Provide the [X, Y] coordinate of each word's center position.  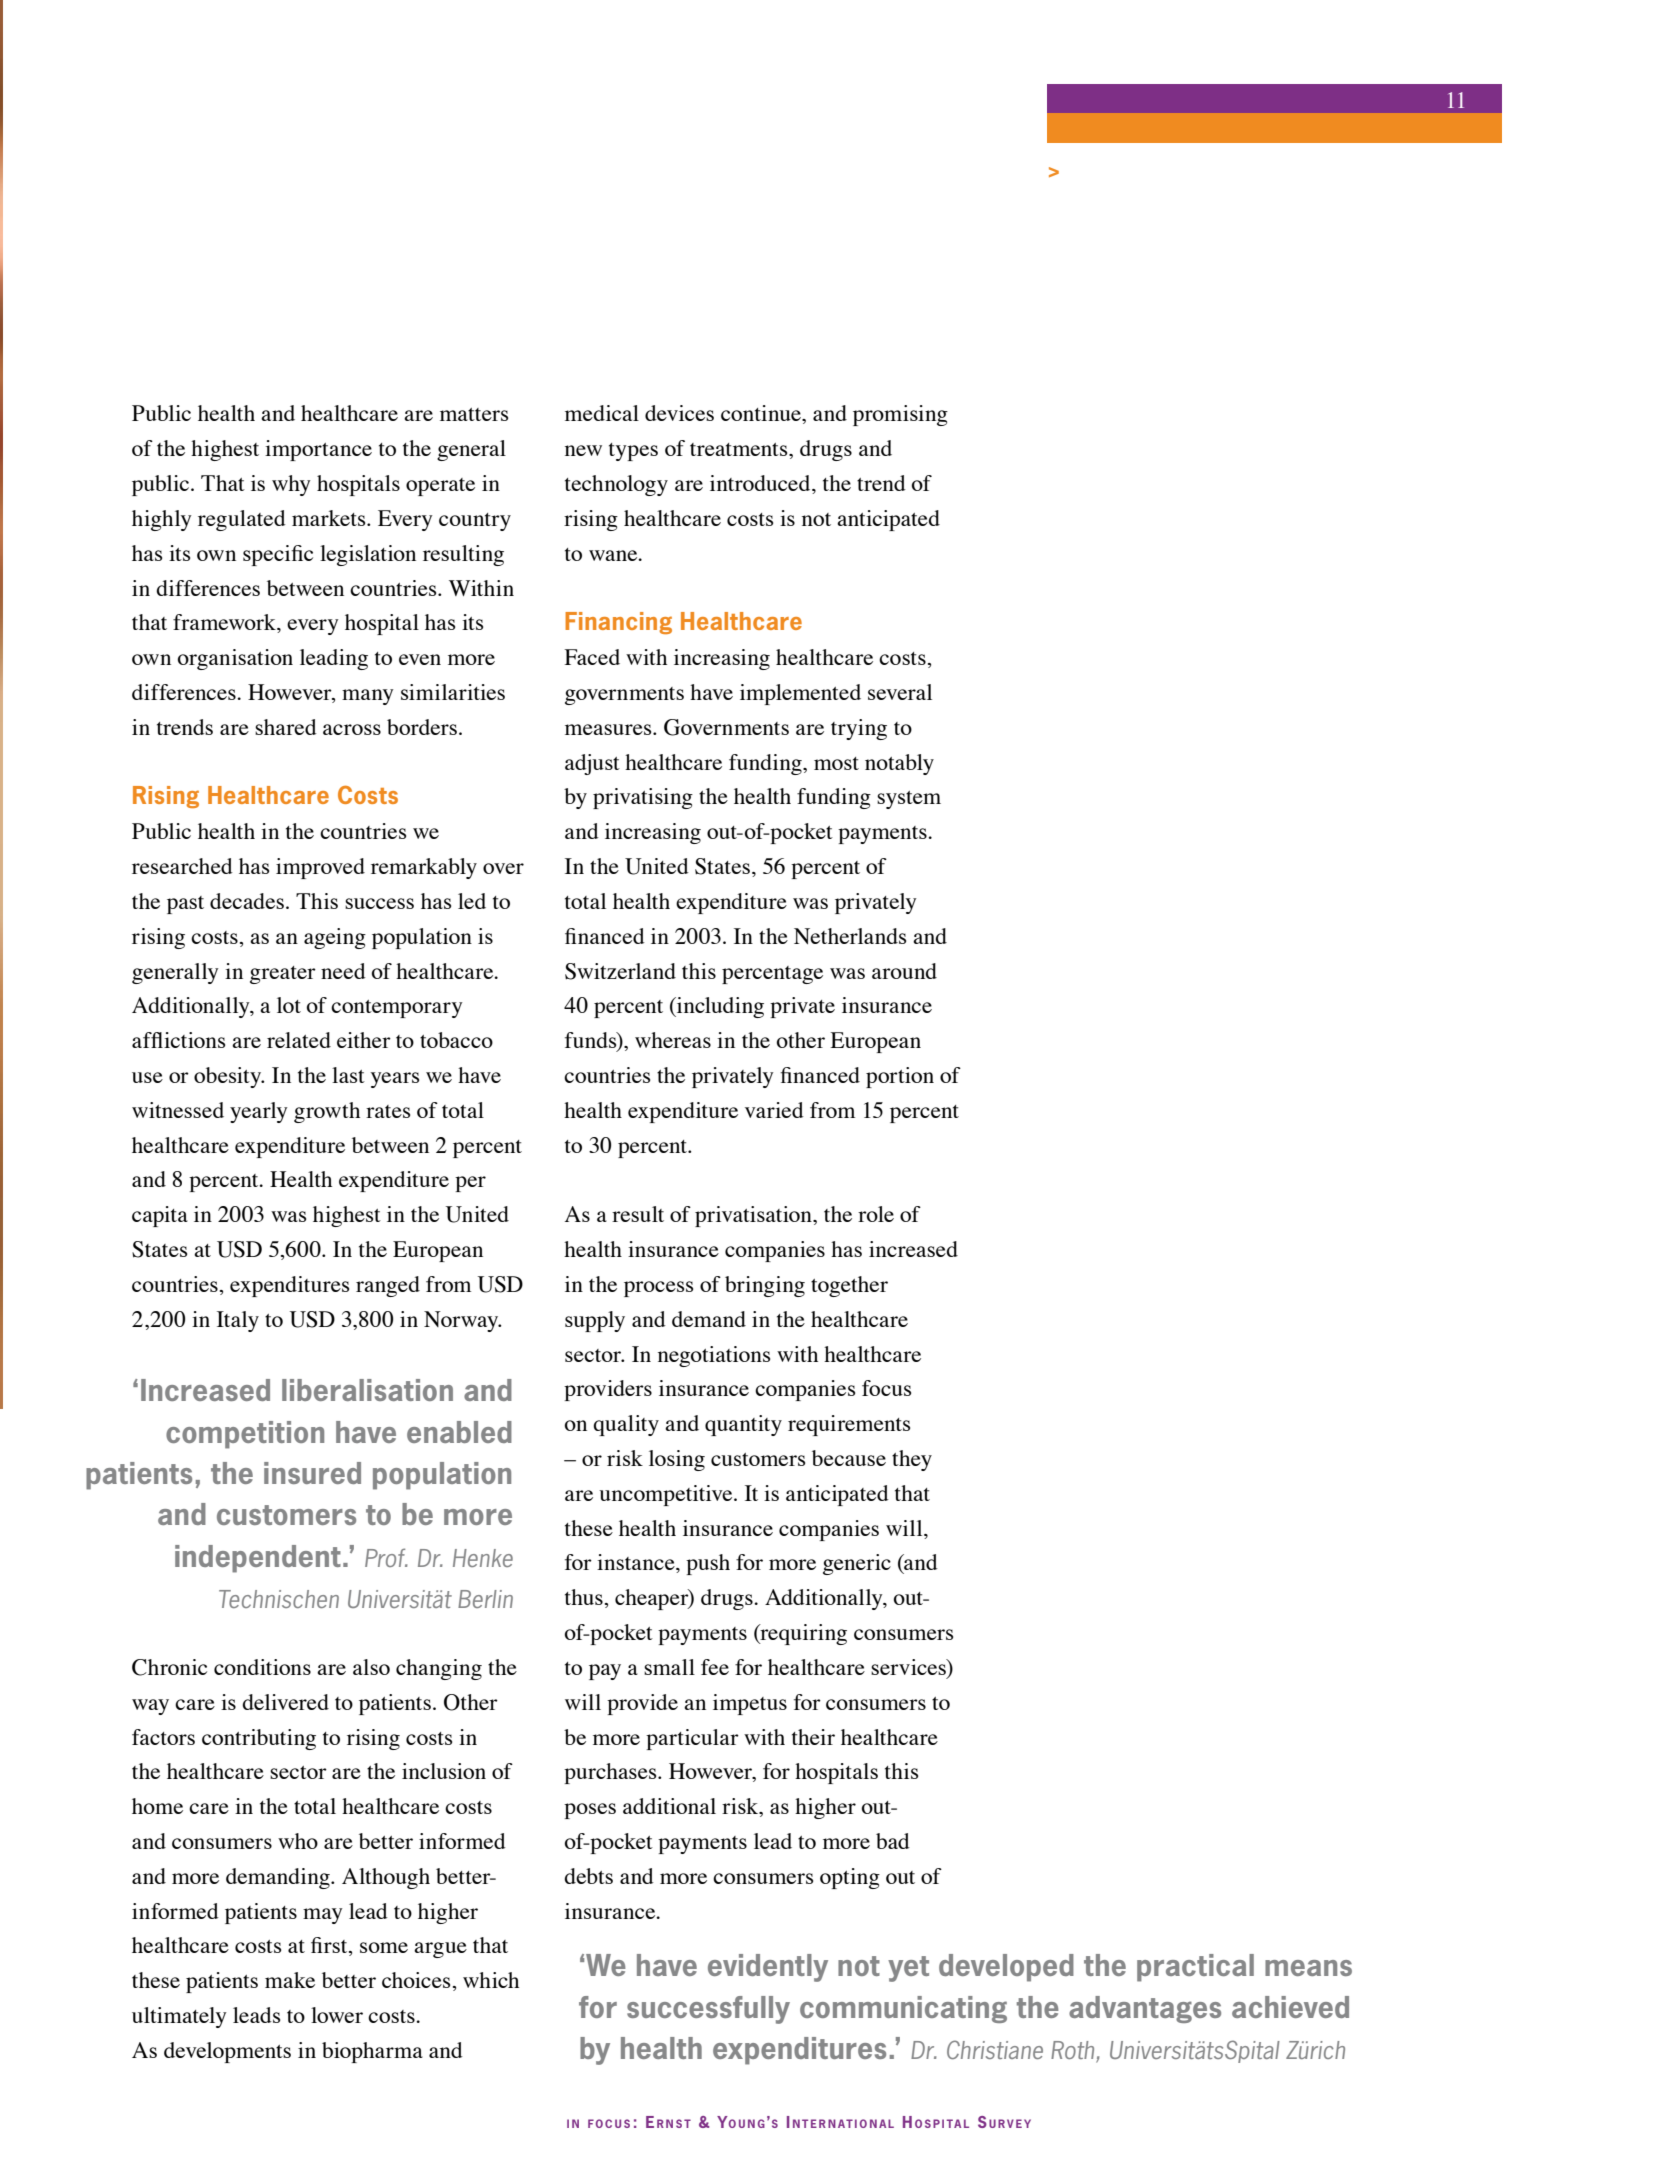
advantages [1145, 2009]
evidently [768, 1968]
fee [715, 1667]
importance [318, 450]
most [836, 763]
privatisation [754, 1216]
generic [857, 1564]
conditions [262, 1667]
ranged [388, 1286]
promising [900, 415]
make [290, 1980]
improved [320, 868]
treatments [740, 449]
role [876, 1214]
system [909, 800]
